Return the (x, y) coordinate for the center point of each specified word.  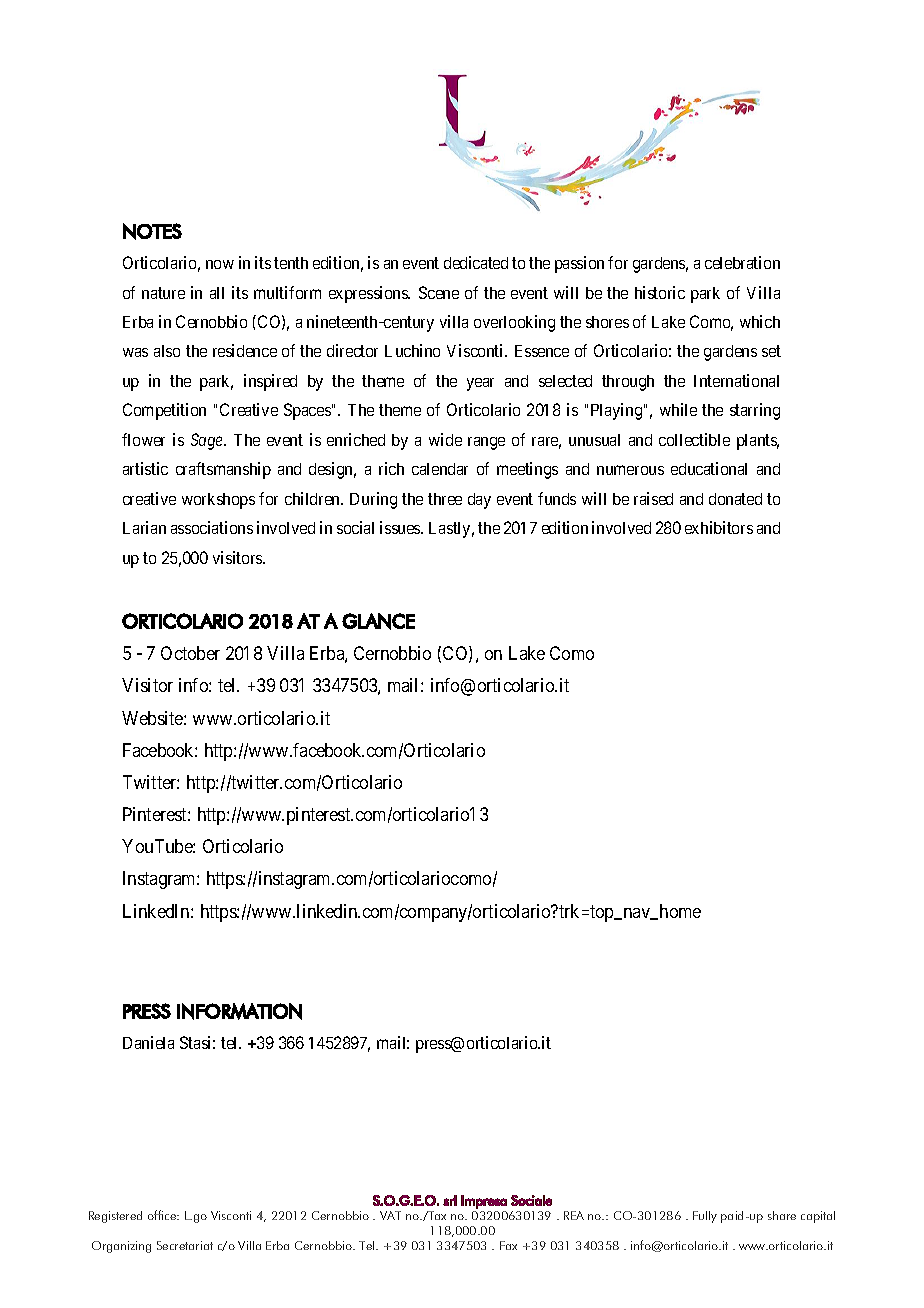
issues (401, 527)
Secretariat (185, 1245)
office (163, 1215)
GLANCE (378, 621)
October (190, 653)
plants (758, 442)
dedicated (476, 262)
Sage (208, 441)
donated (735, 499)
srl (450, 1200)
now (220, 264)
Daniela (148, 1042)
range (486, 443)
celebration (742, 262)
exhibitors (719, 527)
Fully (705, 1217)
